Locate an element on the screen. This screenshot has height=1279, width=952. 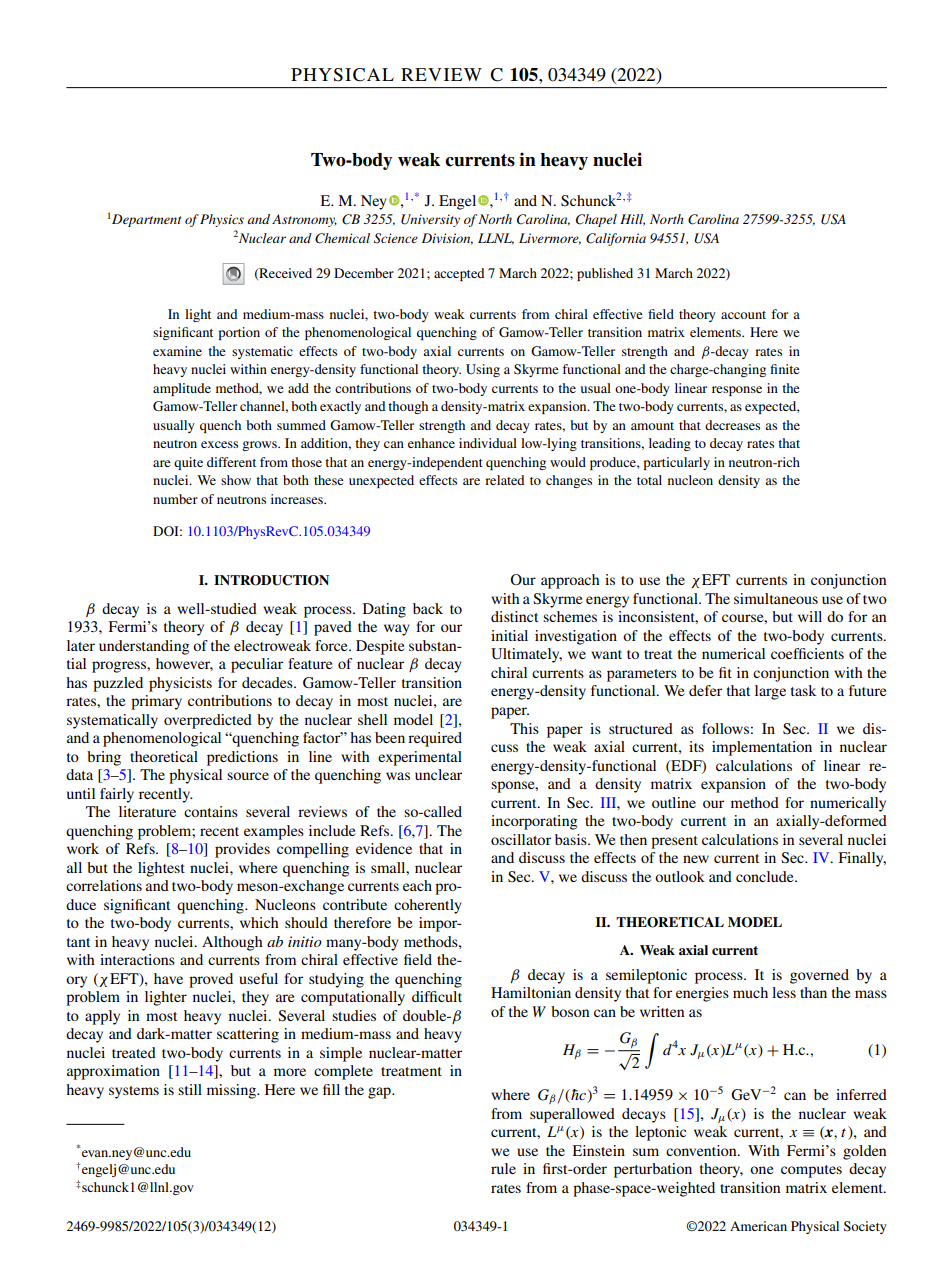
systems is located at coordinates (134, 1092).
